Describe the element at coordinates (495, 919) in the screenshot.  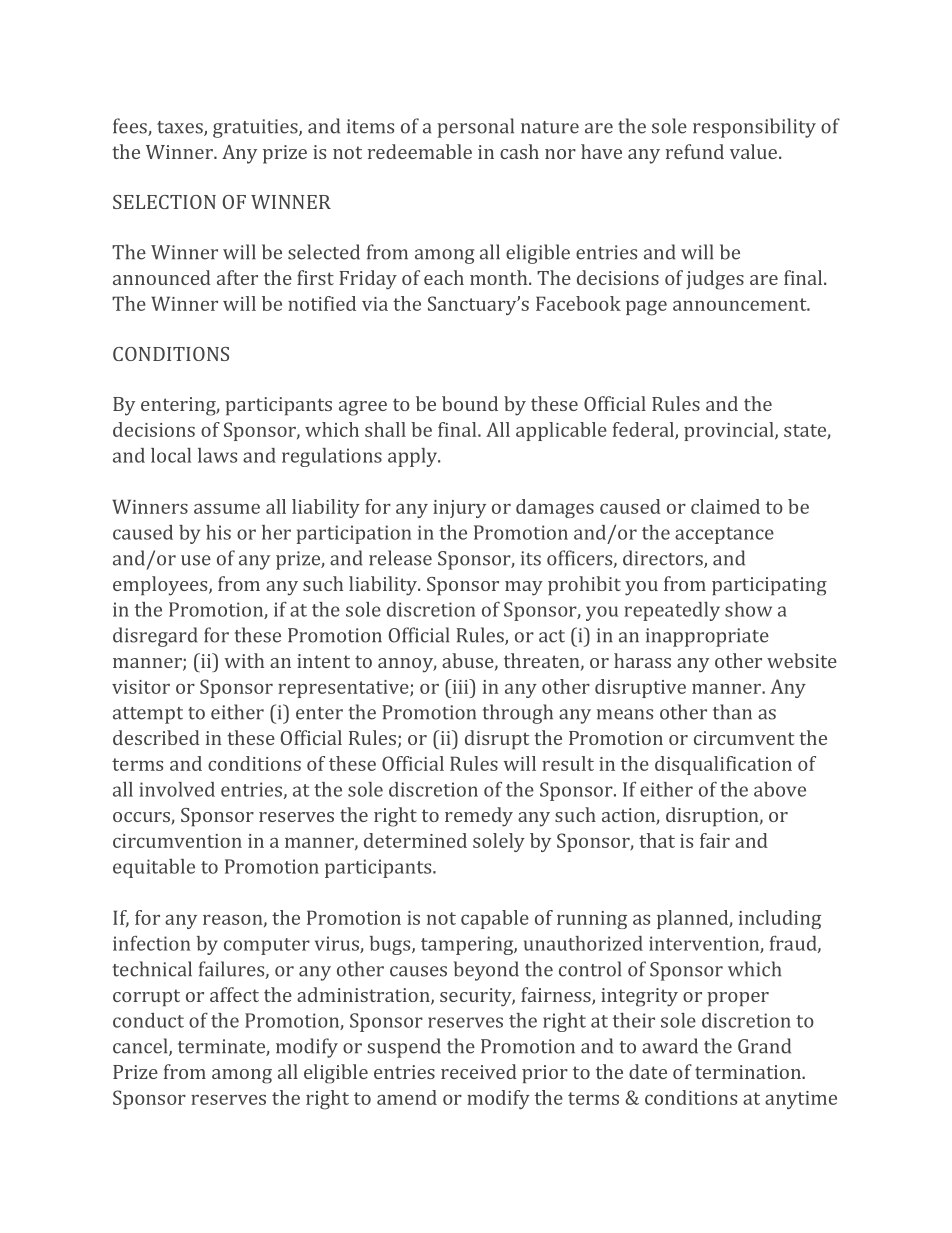
I see `capable` at that location.
